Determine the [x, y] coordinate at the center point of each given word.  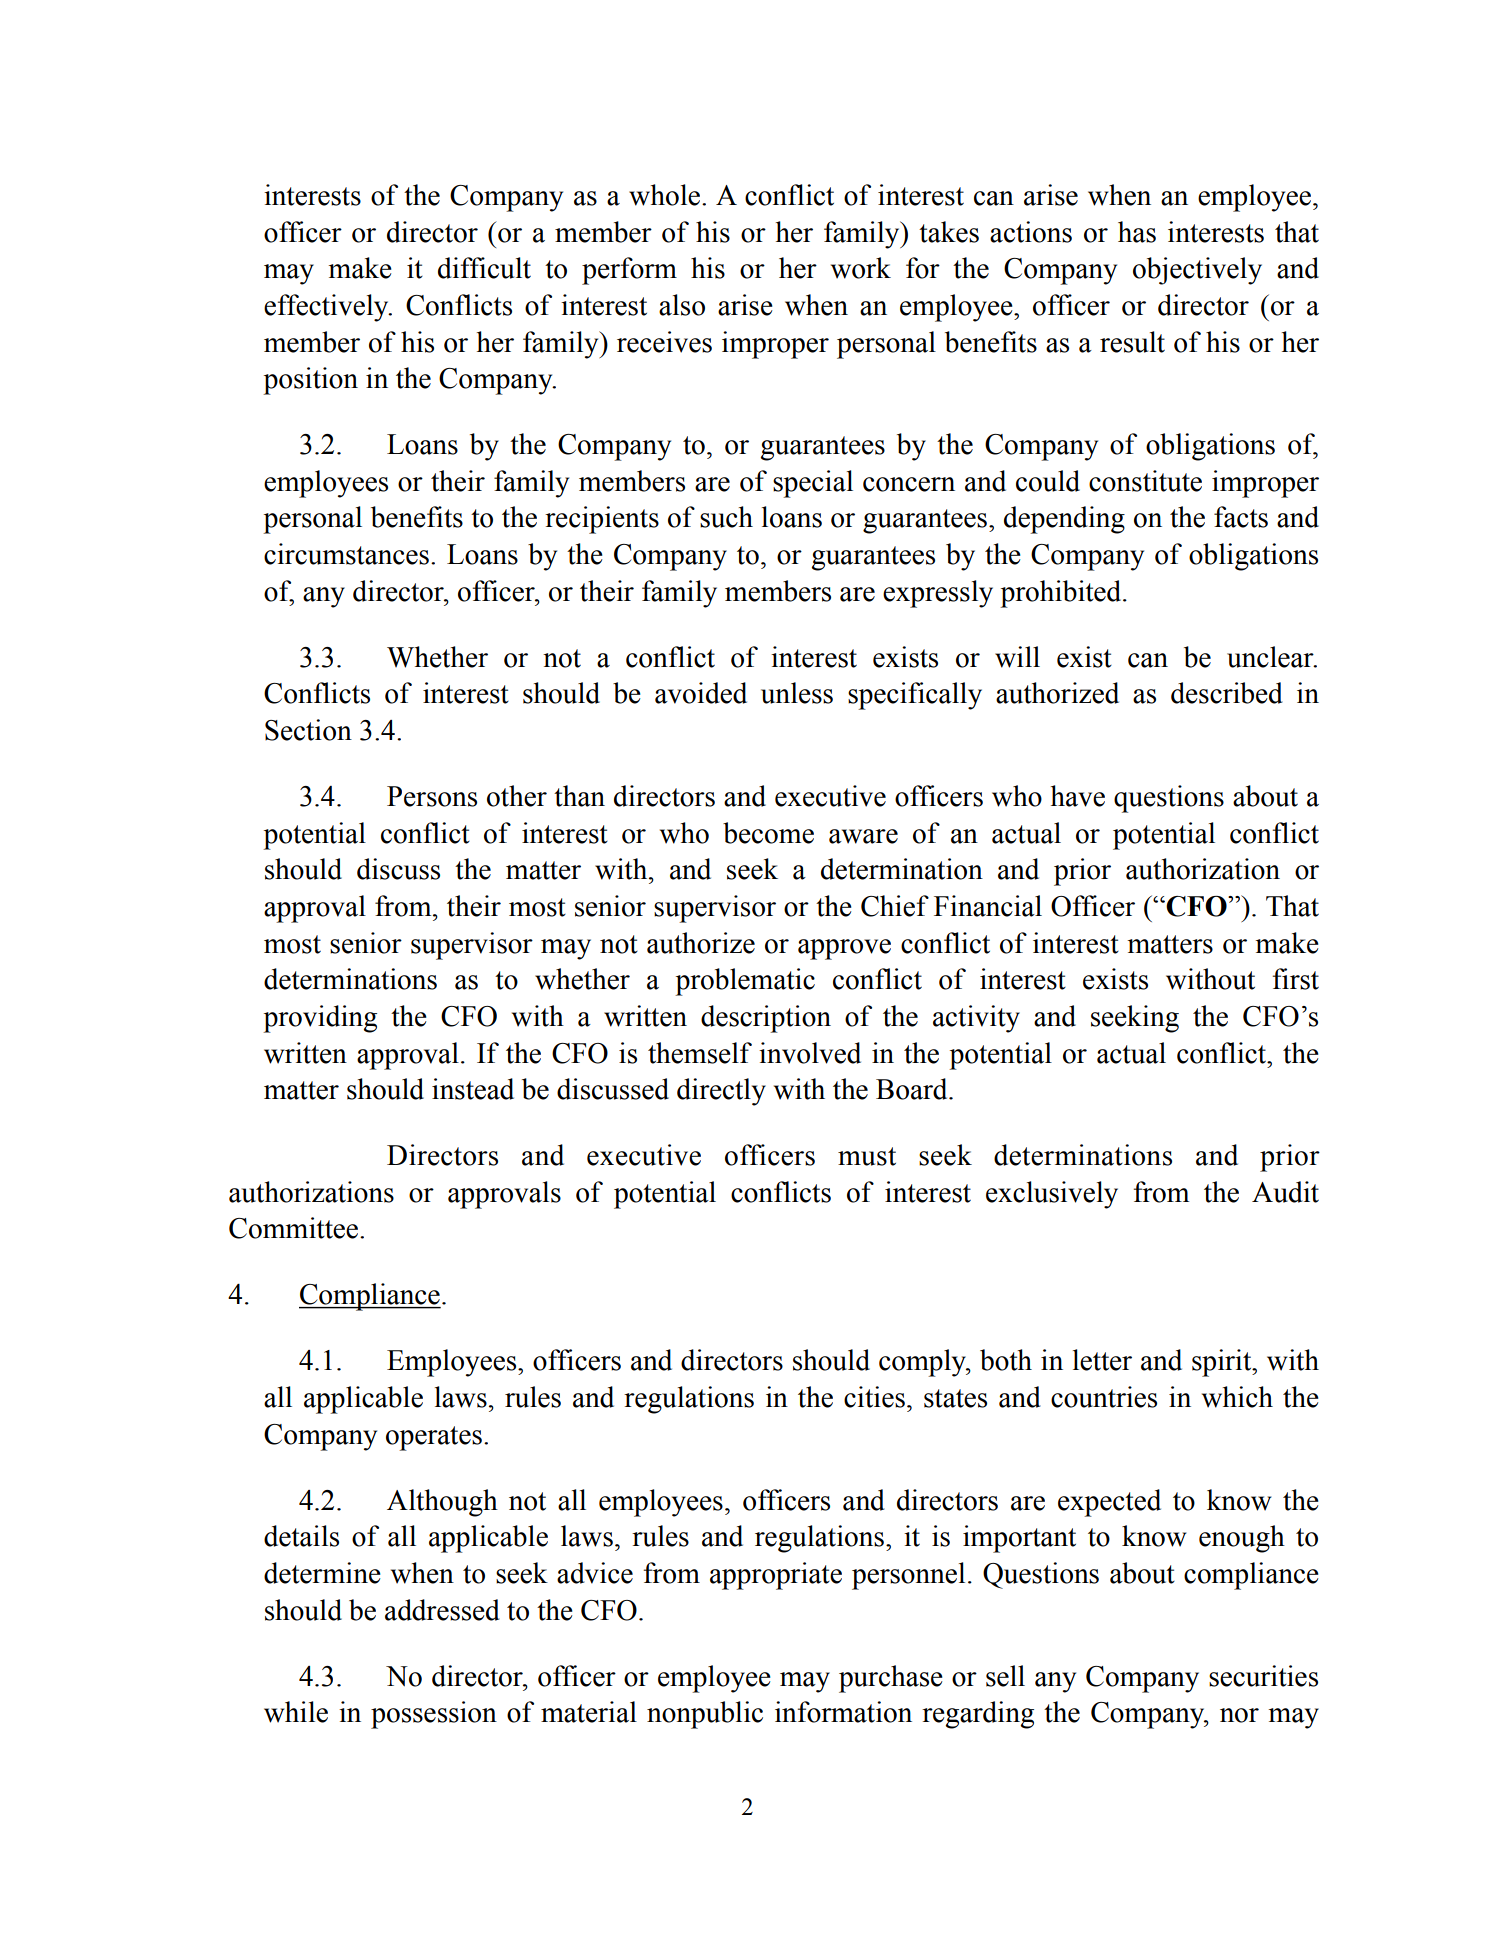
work [861, 268]
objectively [1197, 271]
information [843, 1712]
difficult [484, 268]
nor [1239, 1715]
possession [434, 1715]
